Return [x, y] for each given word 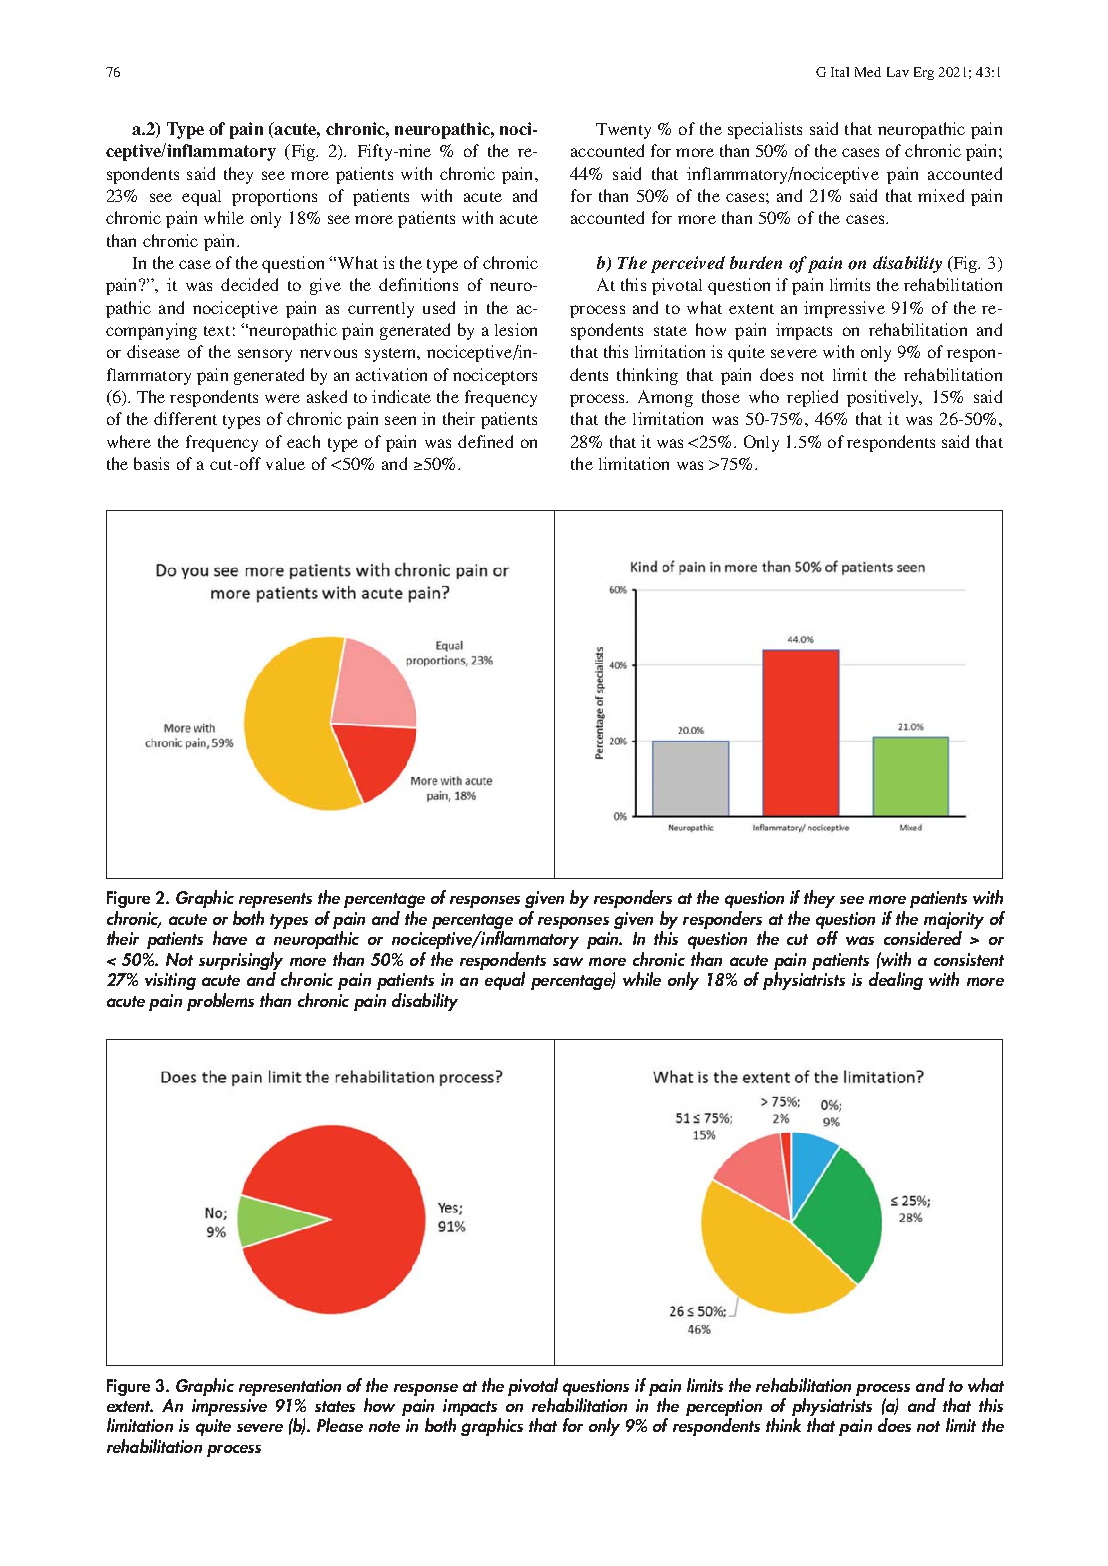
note [384, 1426]
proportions [274, 197]
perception [724, 1409]
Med [868, 72]
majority [954, 922]
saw [568, 961]
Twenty [623, 131]
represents [275, 900]
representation [290, 1387]
